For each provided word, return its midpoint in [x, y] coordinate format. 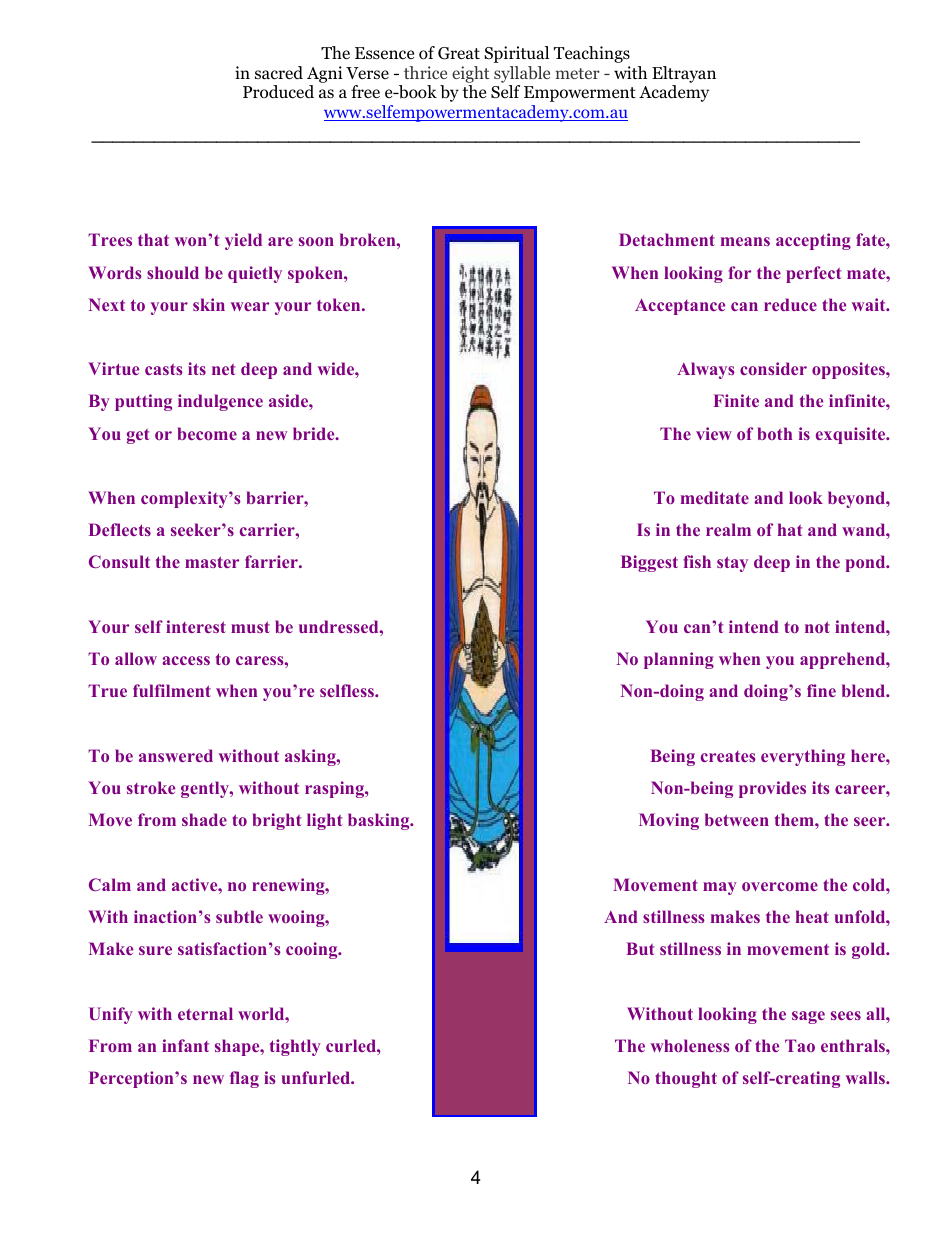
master [212, 562]
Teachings [592, 54]
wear [249, 306]
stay [732, 564]
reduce [790, 304]
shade [204, 819]
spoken [316, 274]
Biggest [649, 563]
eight [471, 74]
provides [772, 789]
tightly [295, 1047]
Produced [278, 92]
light [324, 821]
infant [185, 1045]
